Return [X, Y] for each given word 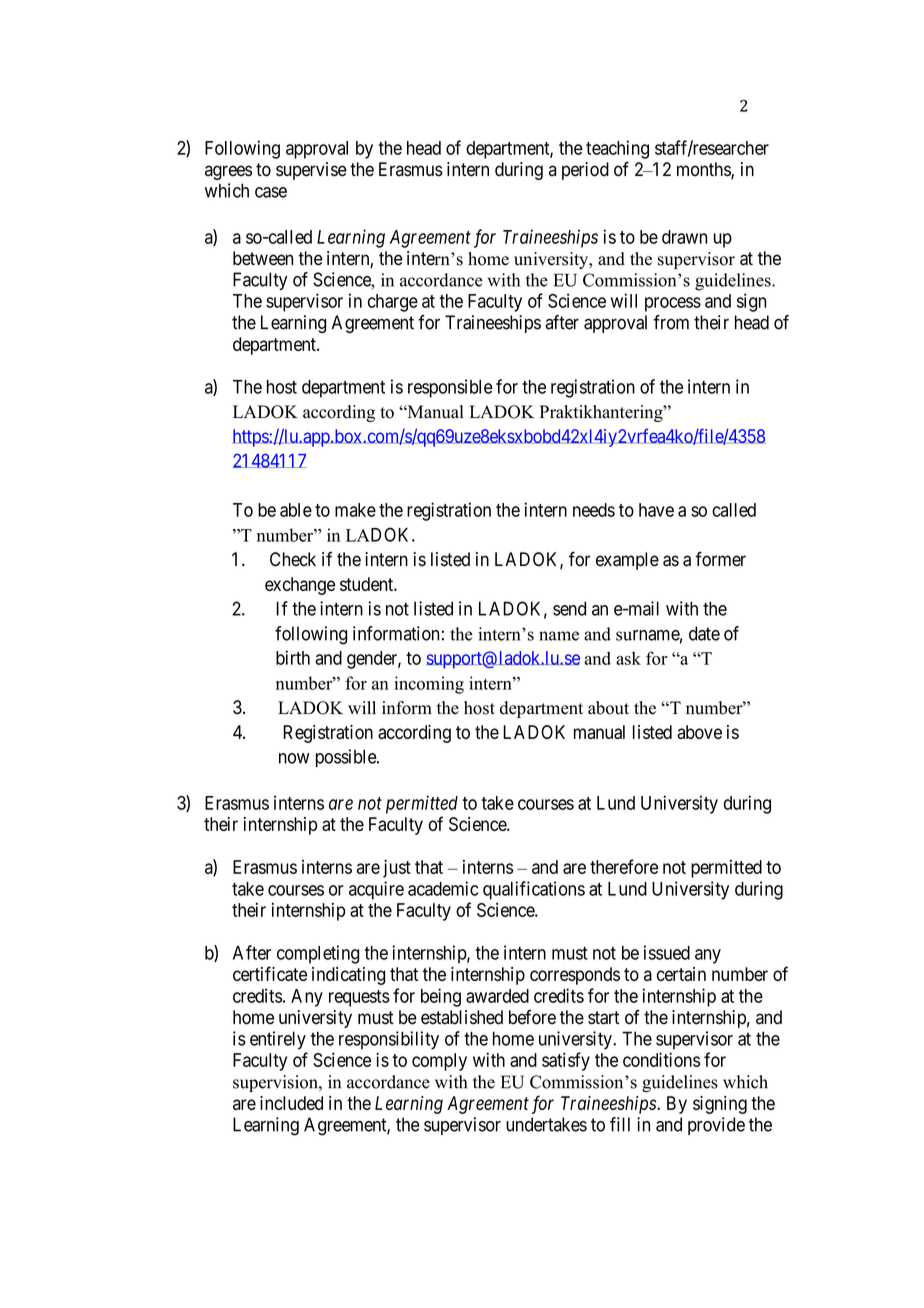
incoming [429, 685]
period [585, 171]
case [271, 192]
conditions [661, 1059]
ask [628, 658]
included [291, 1103]
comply [439, 1062]
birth [293, 657]
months [704, 170]
